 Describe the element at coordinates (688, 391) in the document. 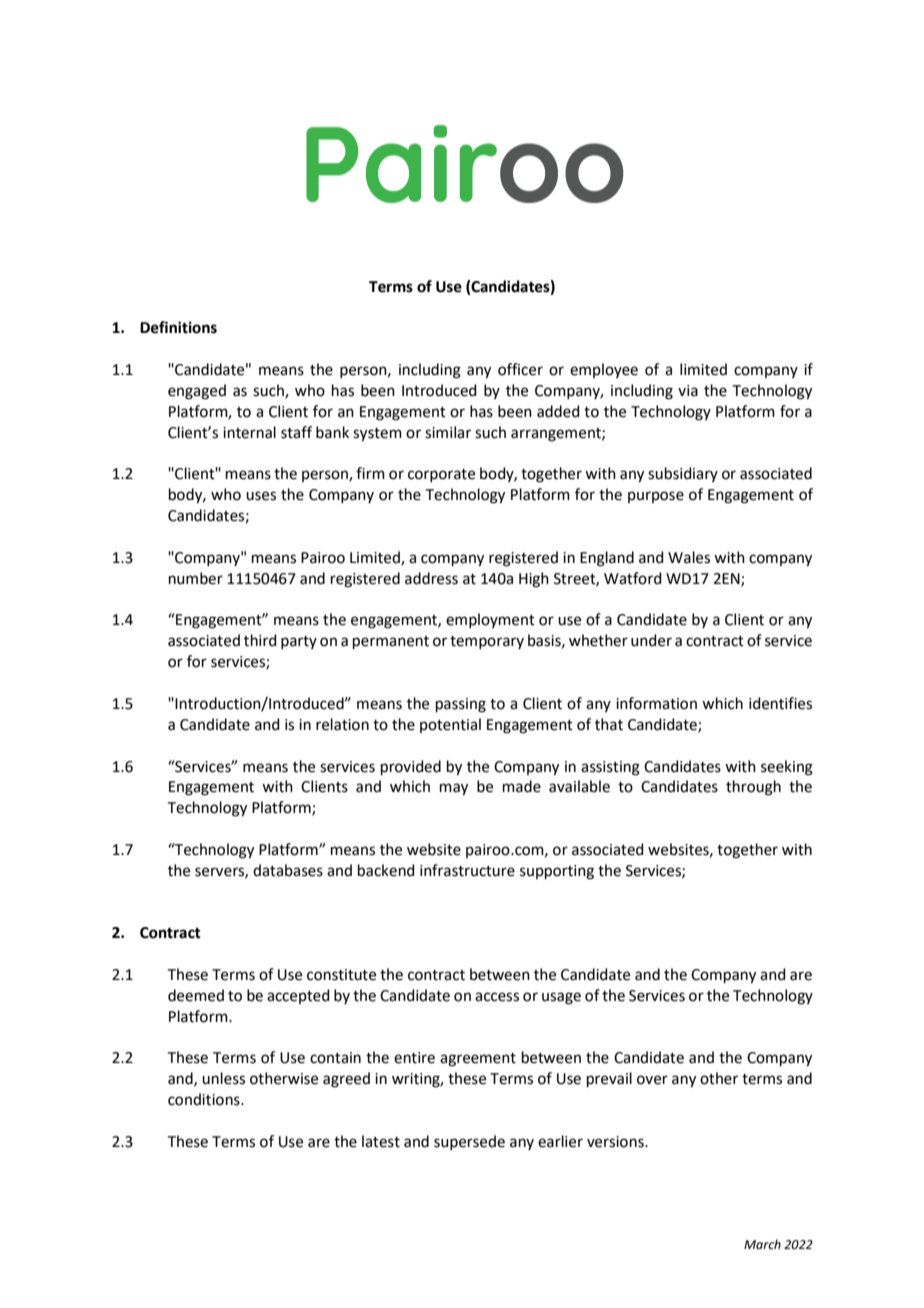

I see `via` at that location.
